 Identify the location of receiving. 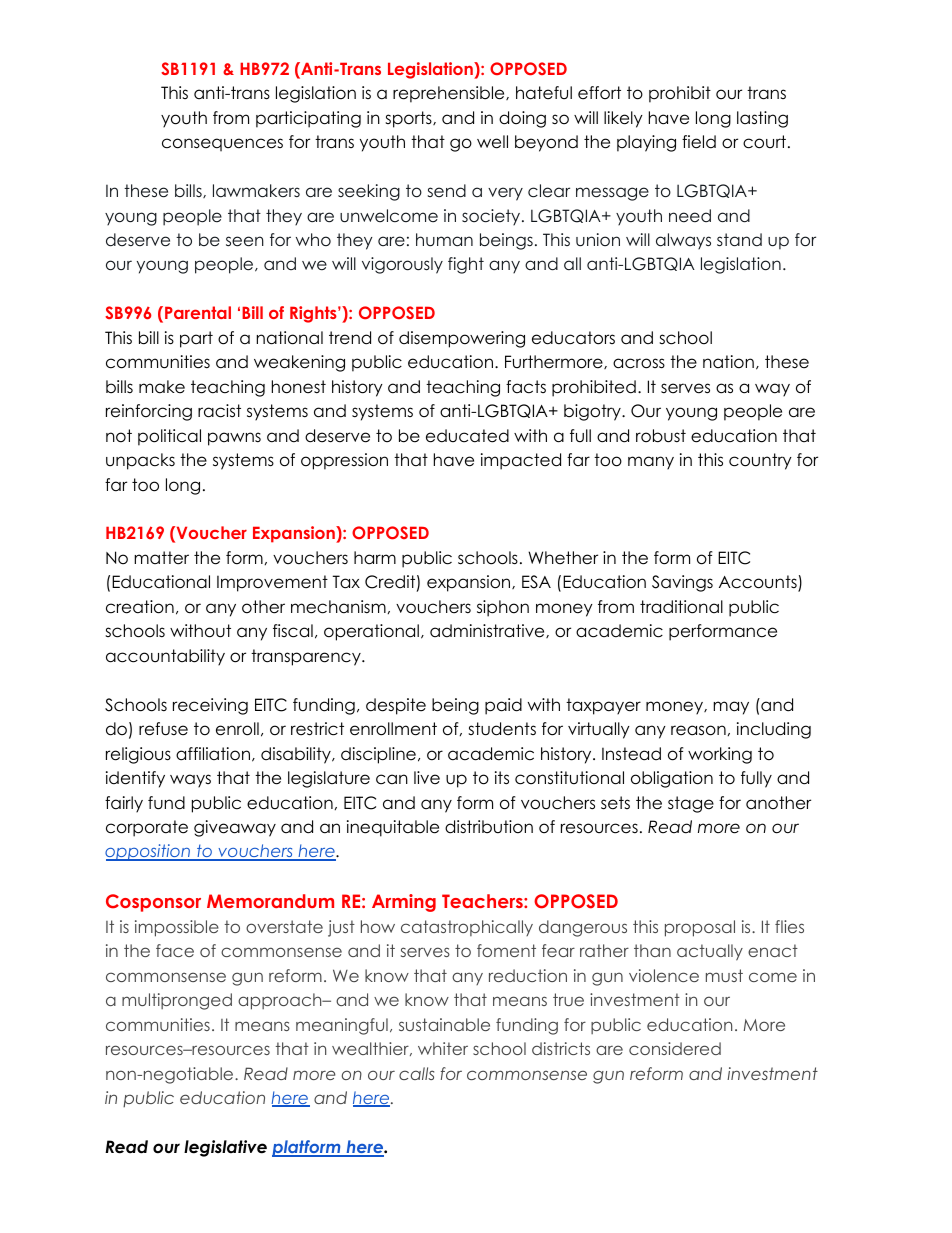
(210, 706).
